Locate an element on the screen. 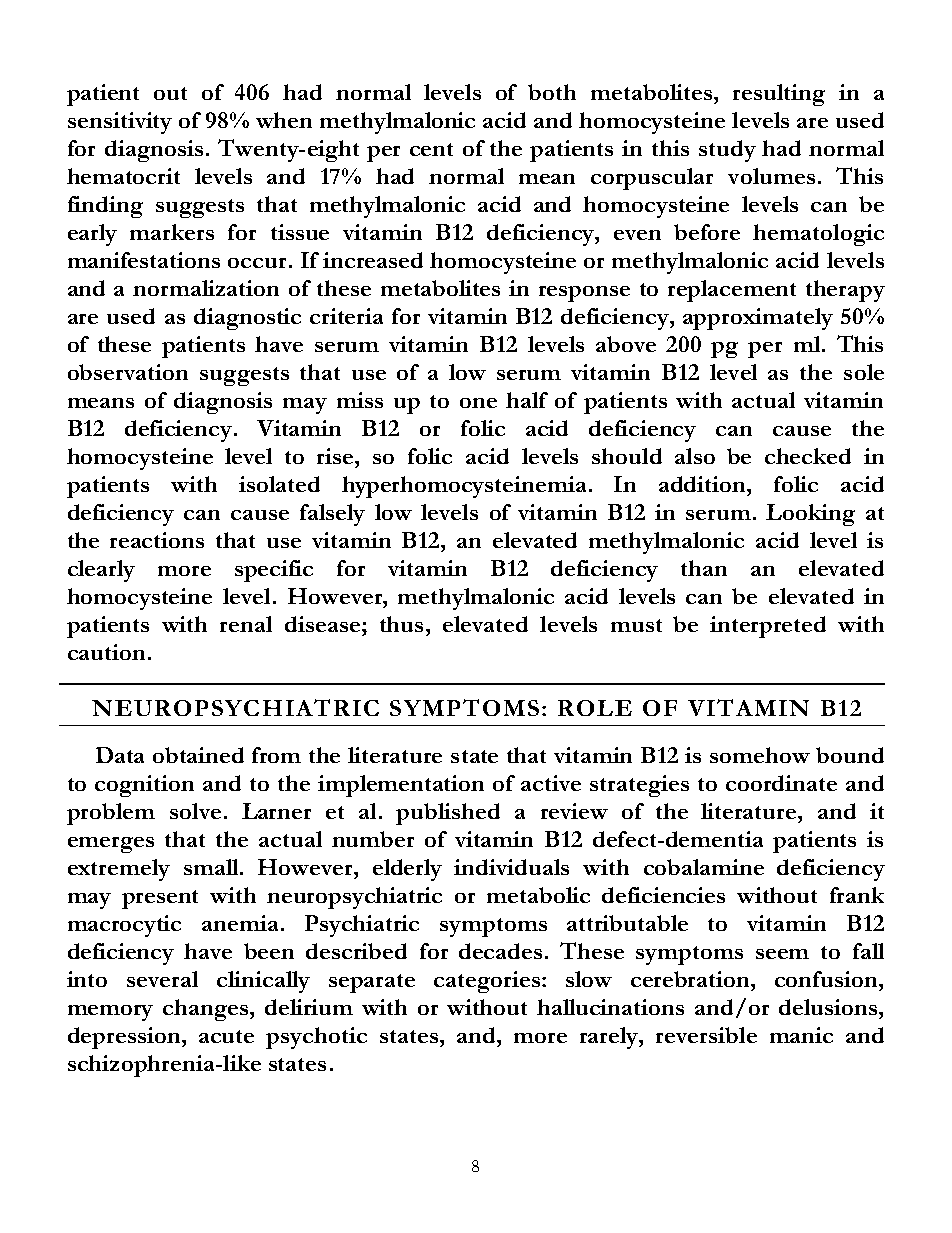  categories is located at coordinates (488, 982).
